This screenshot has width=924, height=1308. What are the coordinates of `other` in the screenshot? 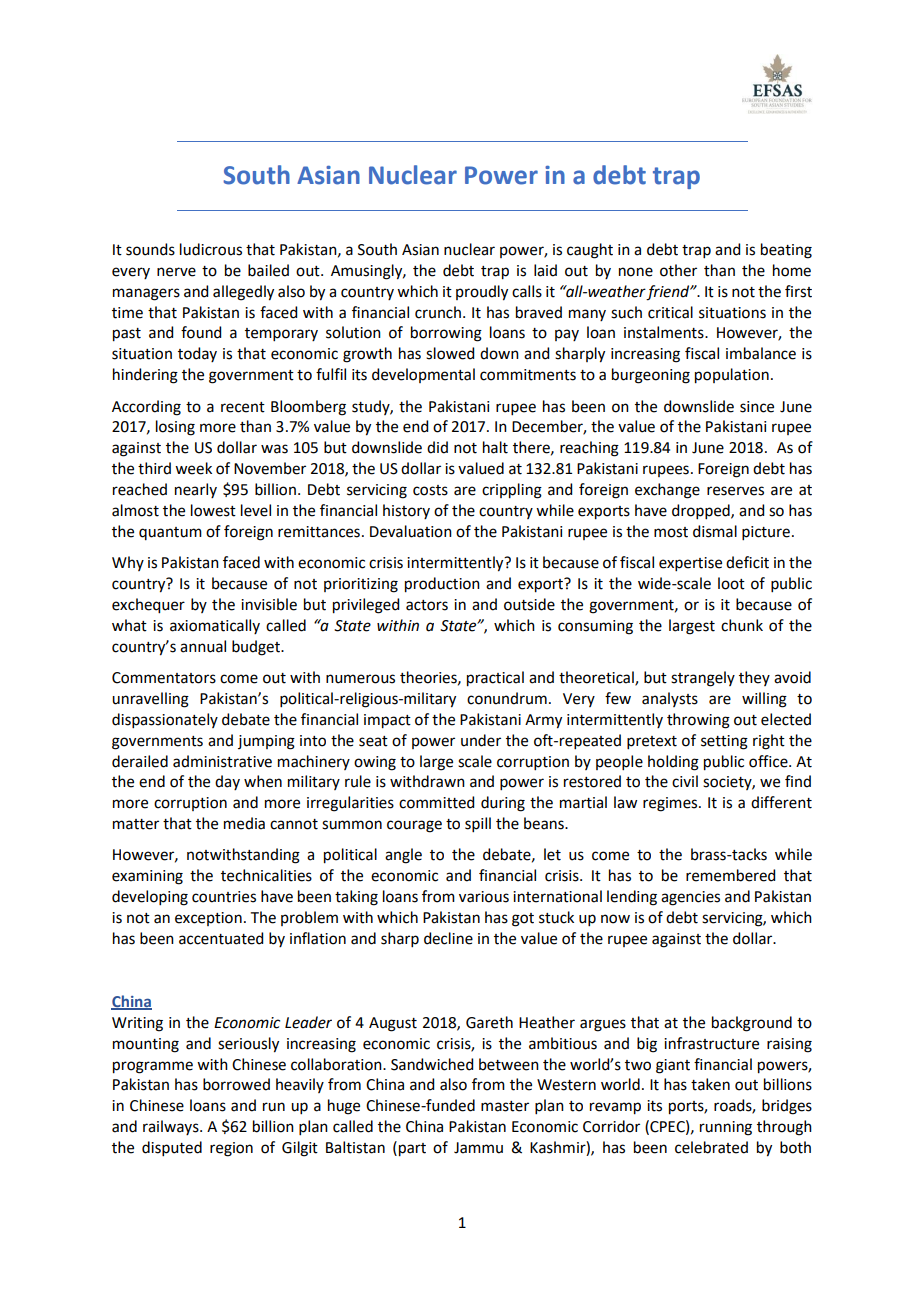 It's located at (678, 270).
